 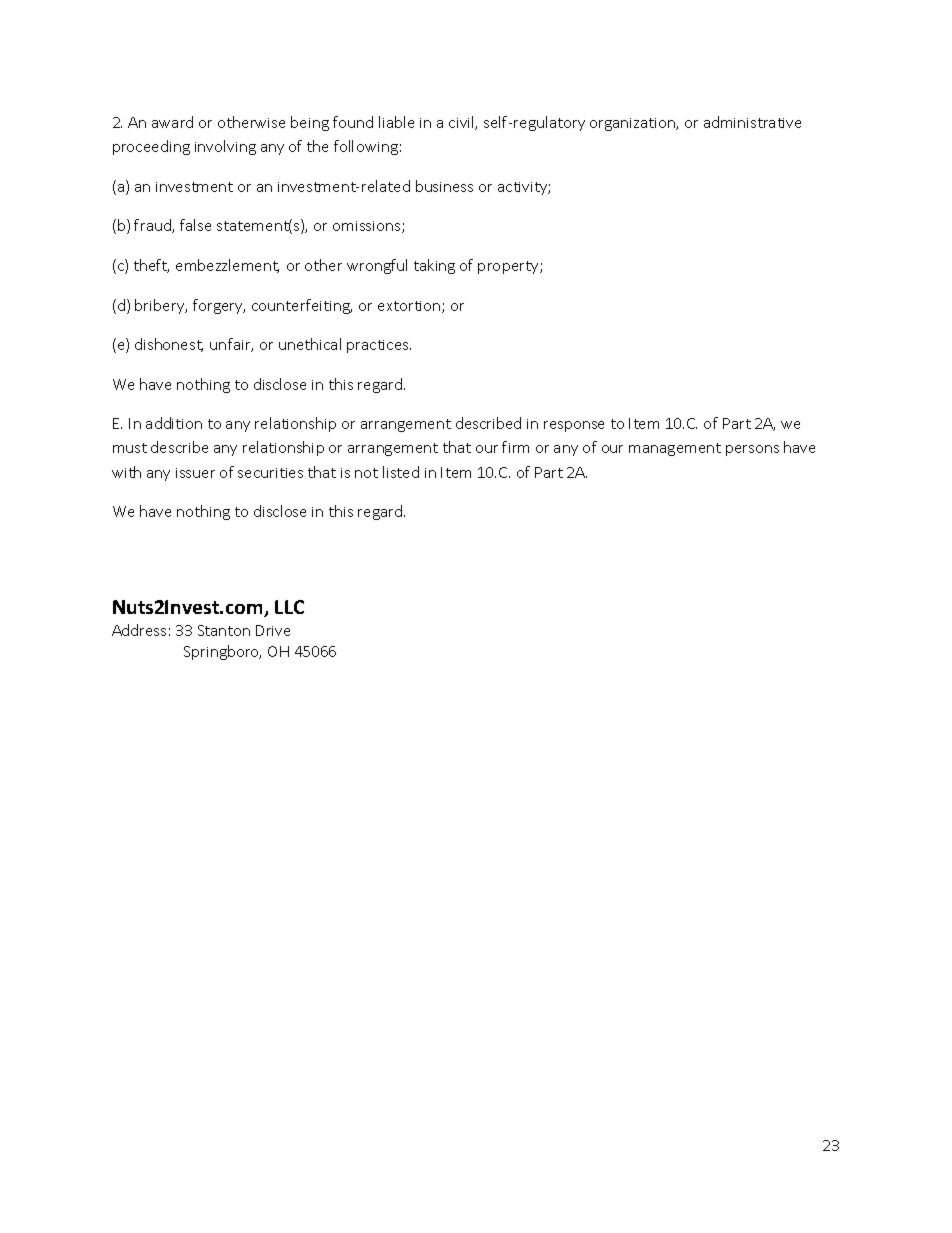 I want to click on property, so click(x=509, y=267).
